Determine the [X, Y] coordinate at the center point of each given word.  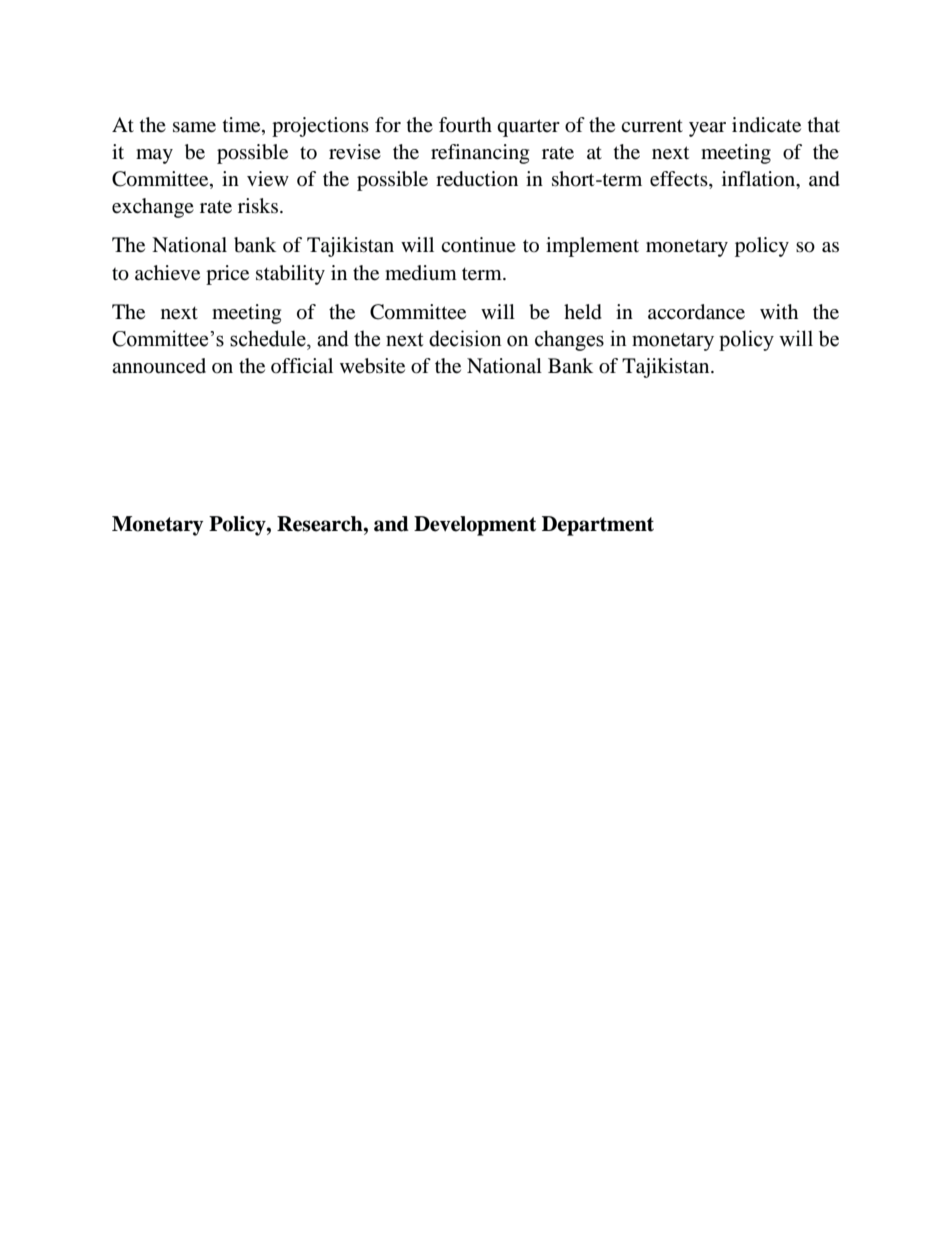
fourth [465, 125]
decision [465, 338]
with [779, 311]
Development [475, 526]
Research [321, 524]
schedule [269, 338]
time [243, 125]
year [707, 129]
